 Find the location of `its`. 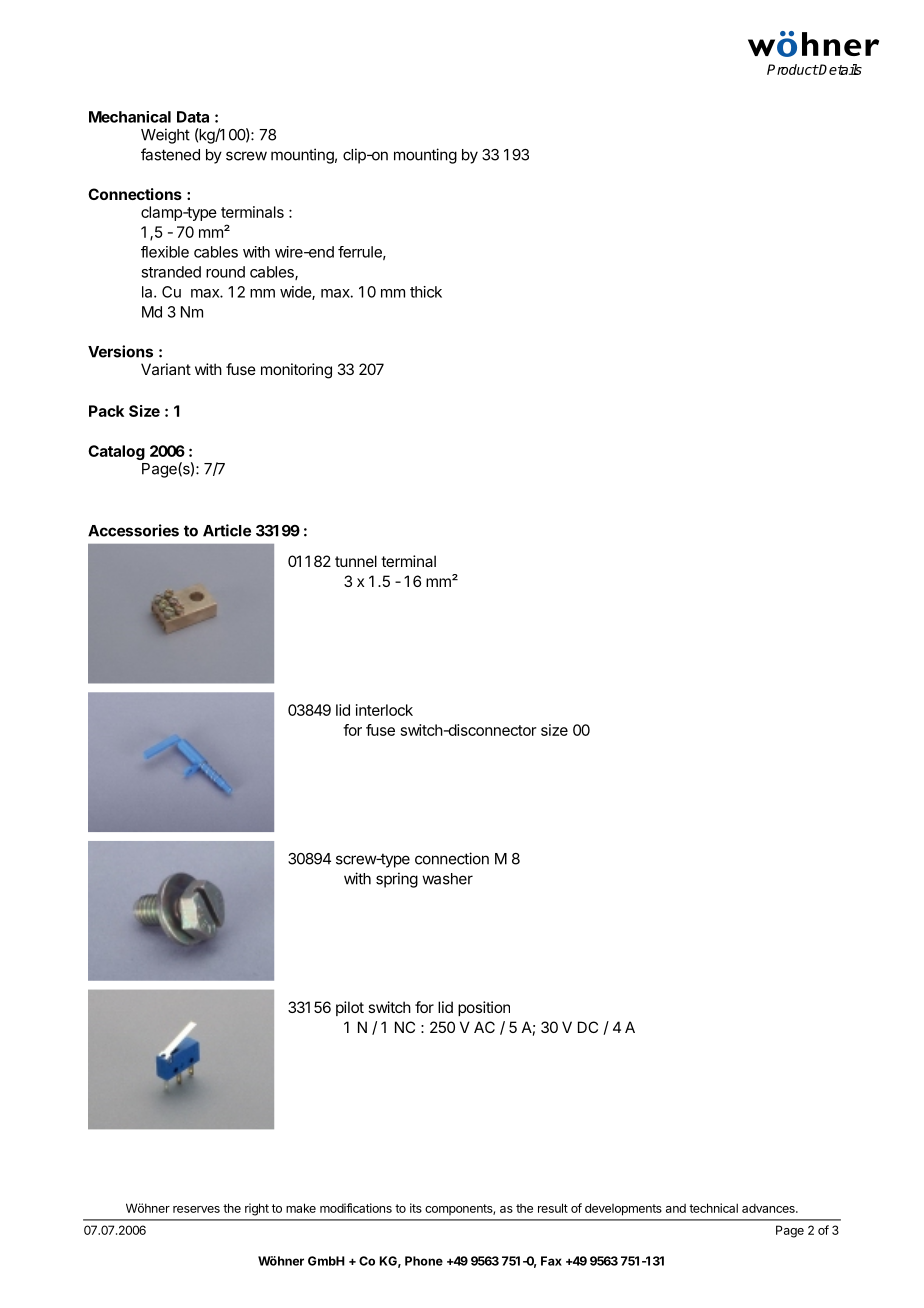

its is located at coordinates (416, 1208).
